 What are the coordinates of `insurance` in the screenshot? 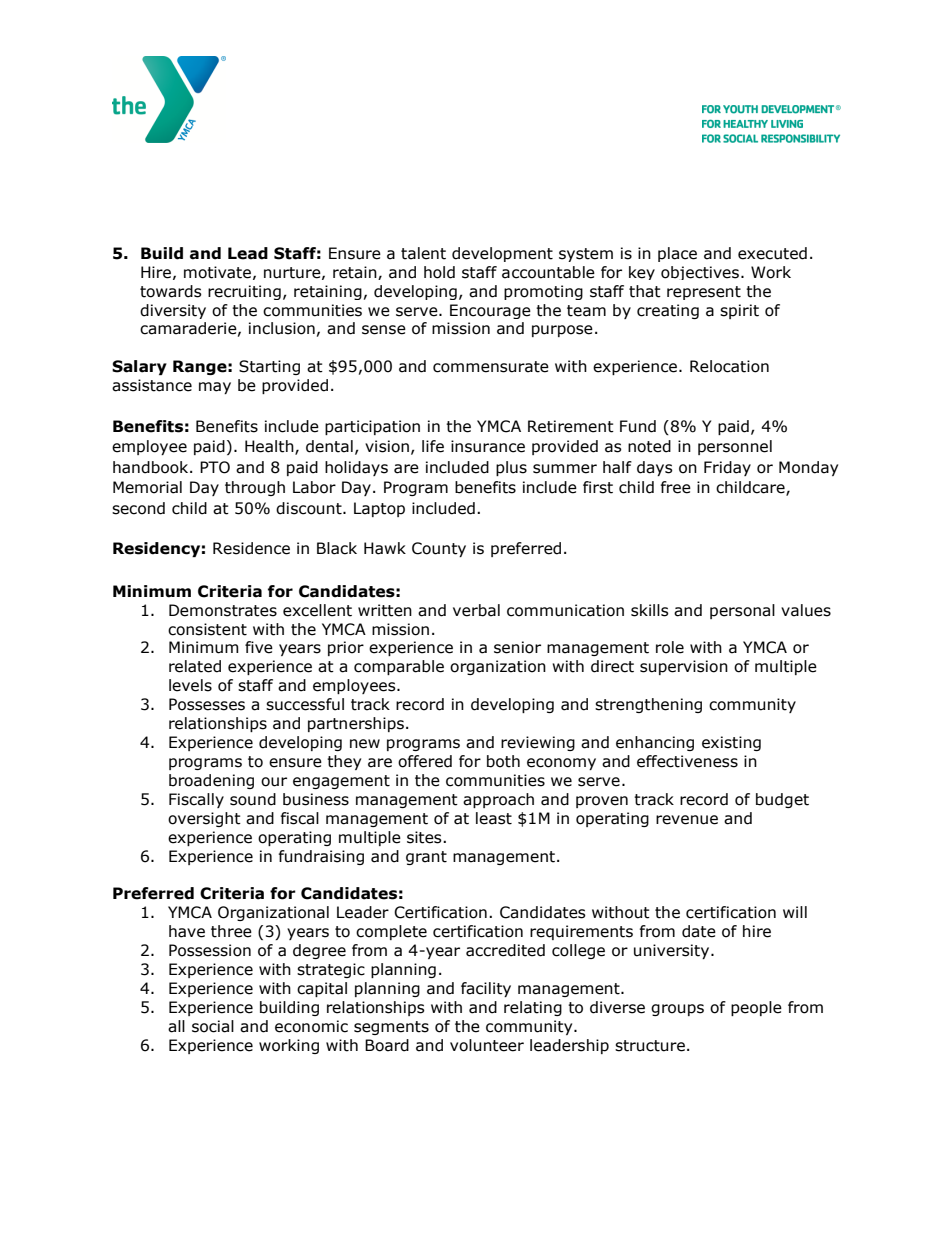 It's located at (488, 446).
